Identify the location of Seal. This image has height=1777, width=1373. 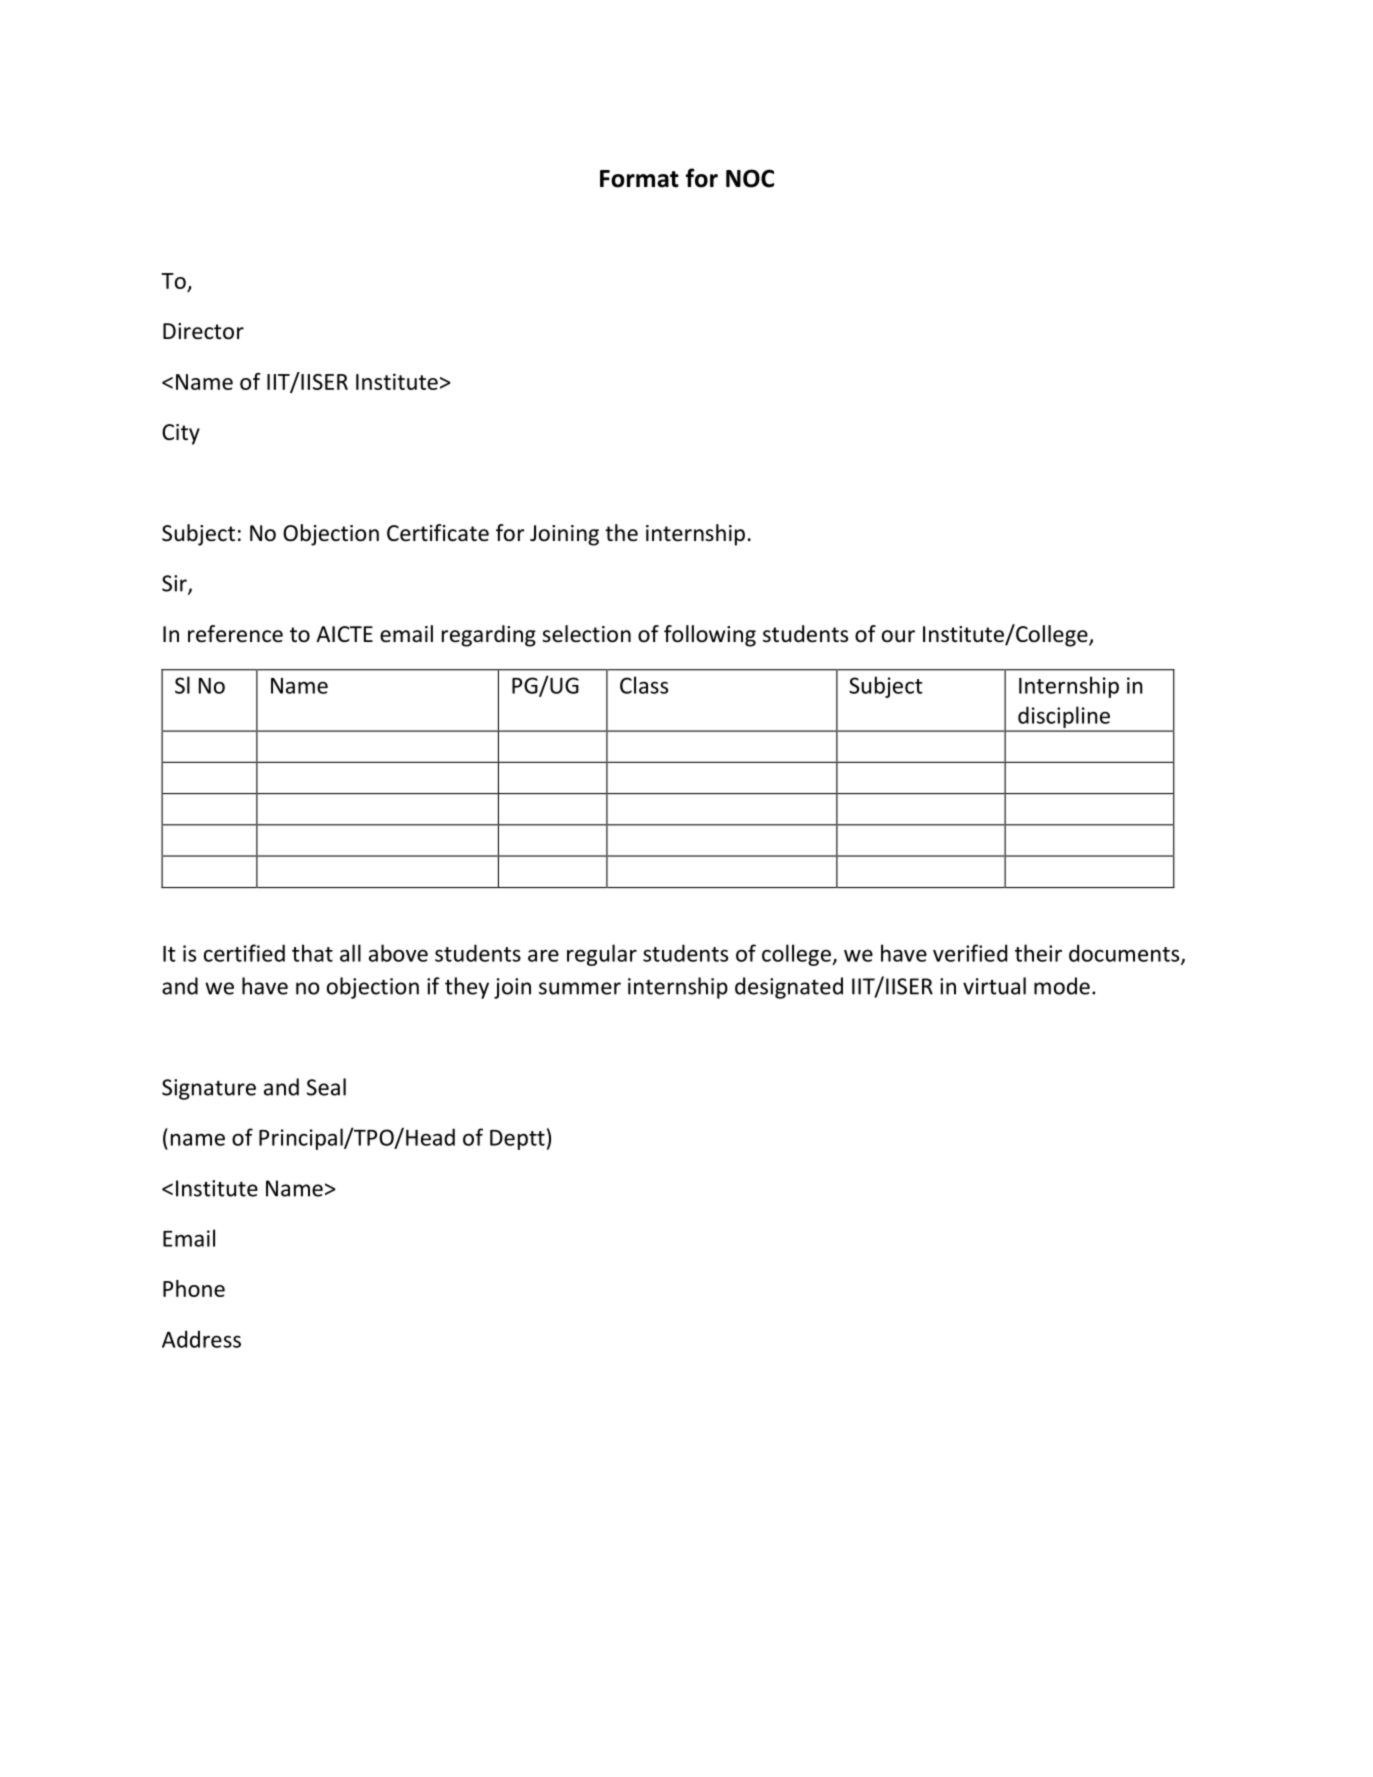
(326, 1087).
